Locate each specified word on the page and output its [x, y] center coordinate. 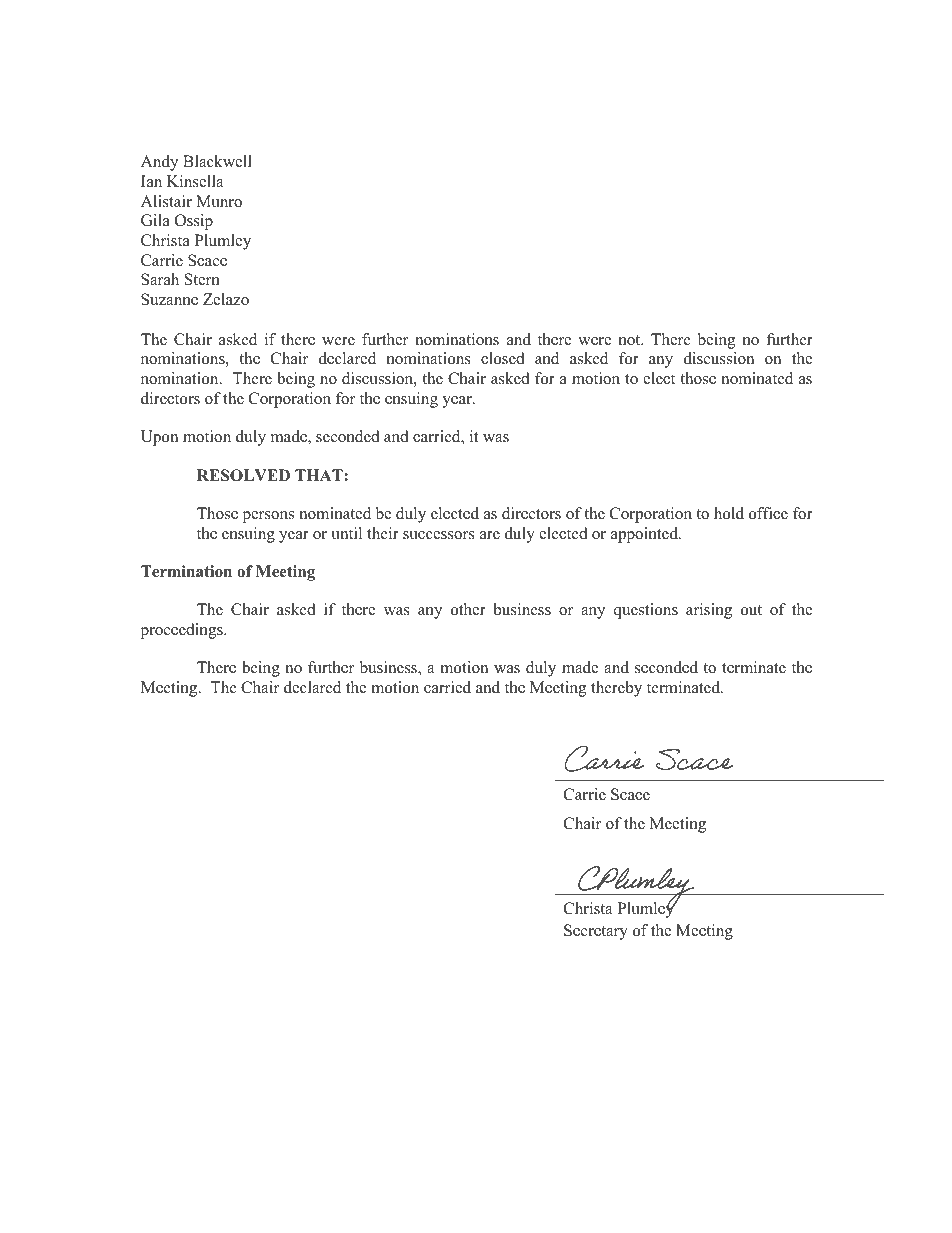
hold [729, 513]
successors [439, 535]
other [468, 609]
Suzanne [169, 299]
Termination [186, 571]
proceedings [182, 631]
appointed [645, 535]
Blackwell [217, 161]
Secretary [596, 932]
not [631, 340]
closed [503, 358]
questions [646, 611]
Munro [219, 201]
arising [709, 611]
